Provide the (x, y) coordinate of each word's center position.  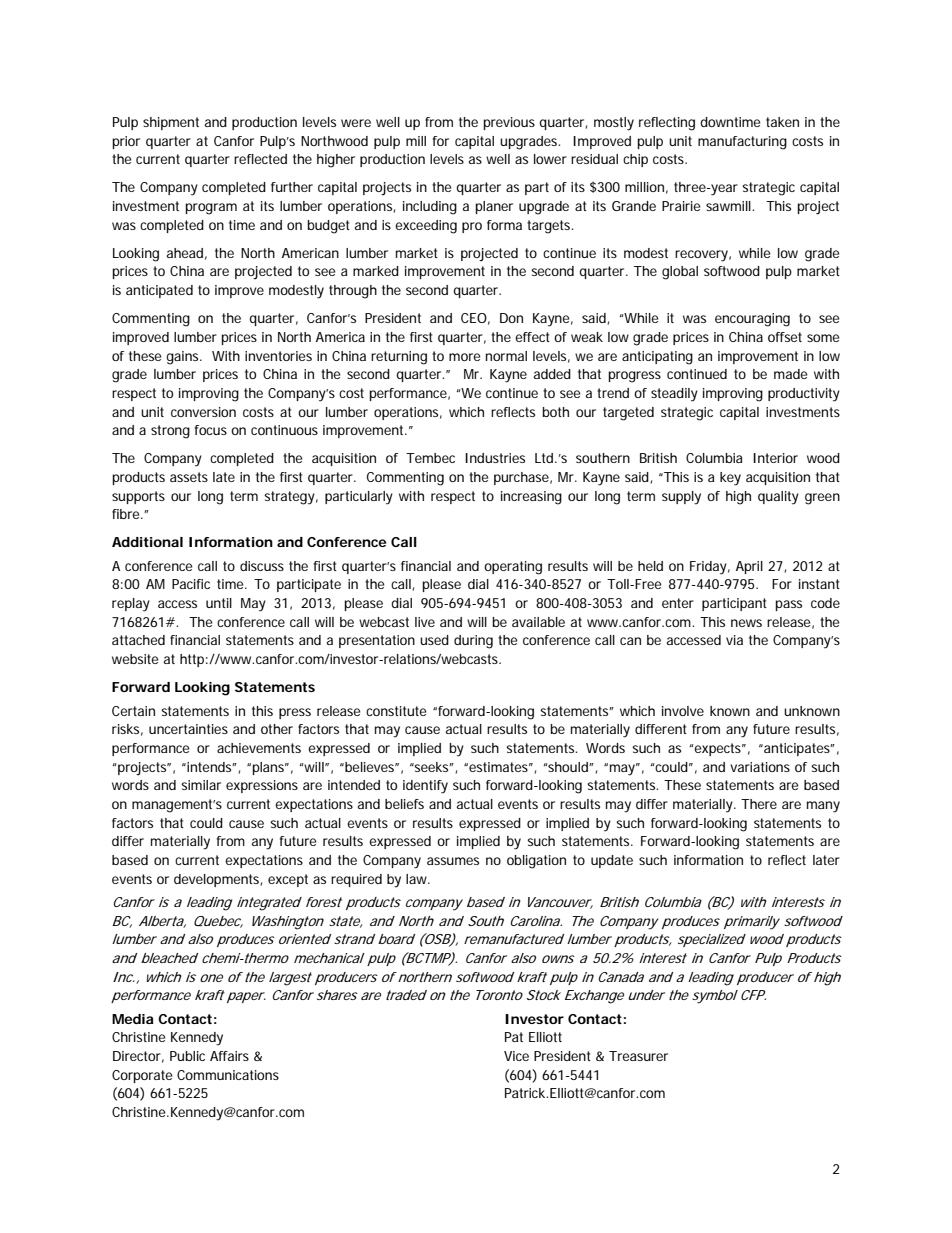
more (465, 357)
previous (509, 123)
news (746, 623)
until (219, 603)
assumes (453, 861)
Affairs (229, 1056)
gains (184, 358)
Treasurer (638, 1056)
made (791, 374)
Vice (516, 1056)
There (759, 804)
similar (201, 785)
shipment (171, 123)
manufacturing (742, 143)
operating (513, 568)
